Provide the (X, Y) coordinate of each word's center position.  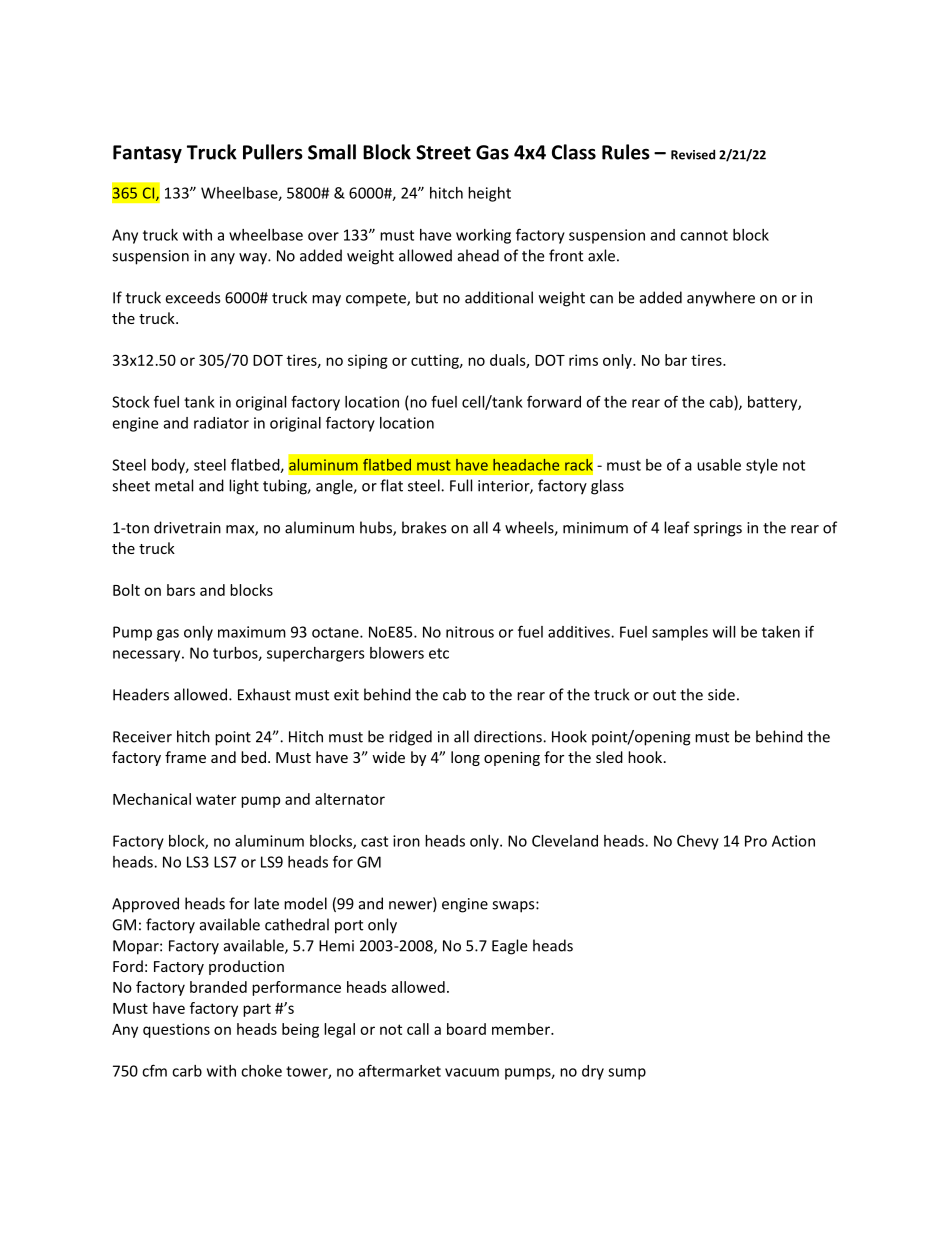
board (466, 1029)
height (489, 194)
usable (719, 465)
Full (461, 485)
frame (185, 757)
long (465, 758)
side (721, 694)
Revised (693, 154)
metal (174, 485)
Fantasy (147, 154)
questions (176, 1030)
